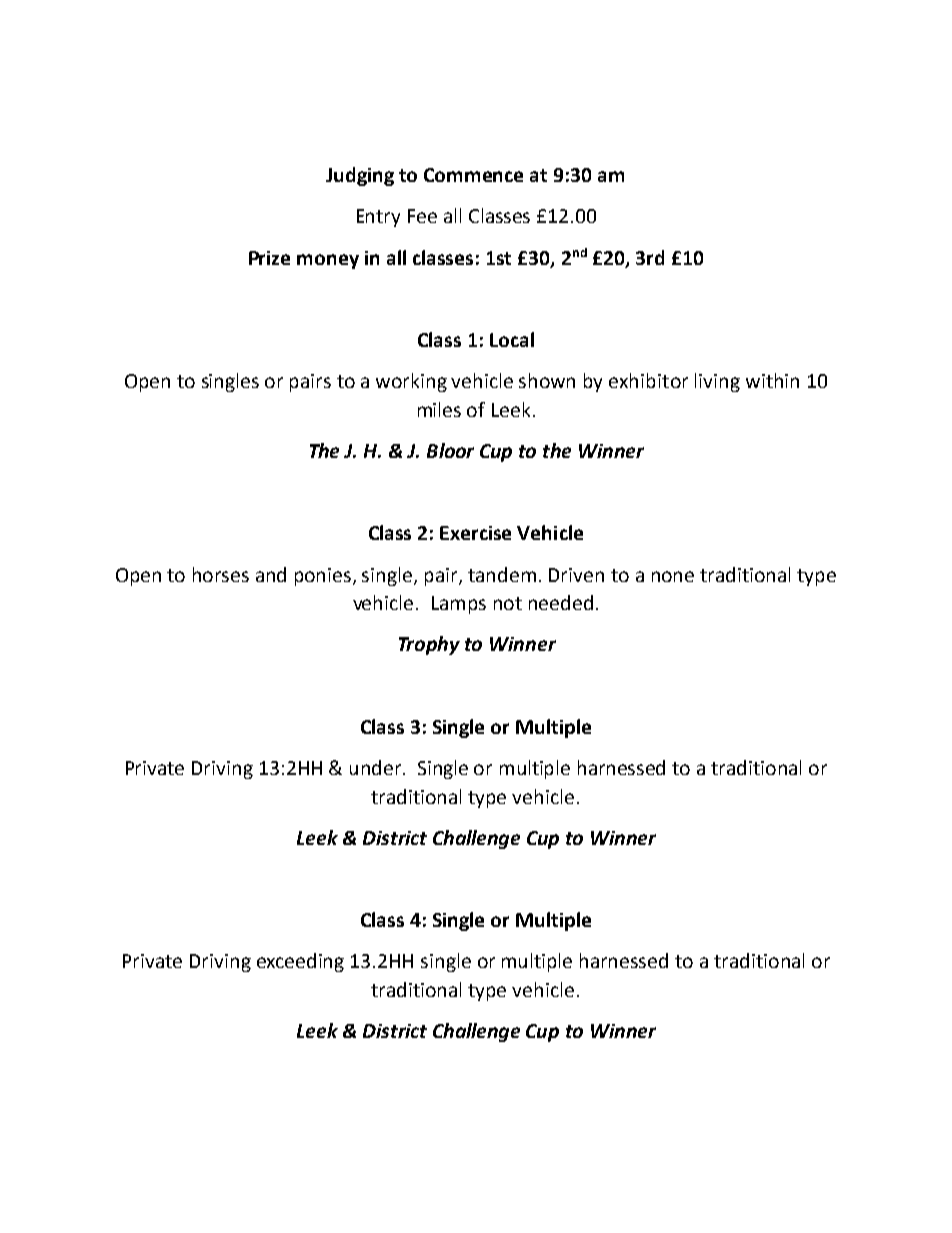 Image resolution: width=952 pixels, height=1233 pixels. I want to click on Judging, so click(360, 176).
